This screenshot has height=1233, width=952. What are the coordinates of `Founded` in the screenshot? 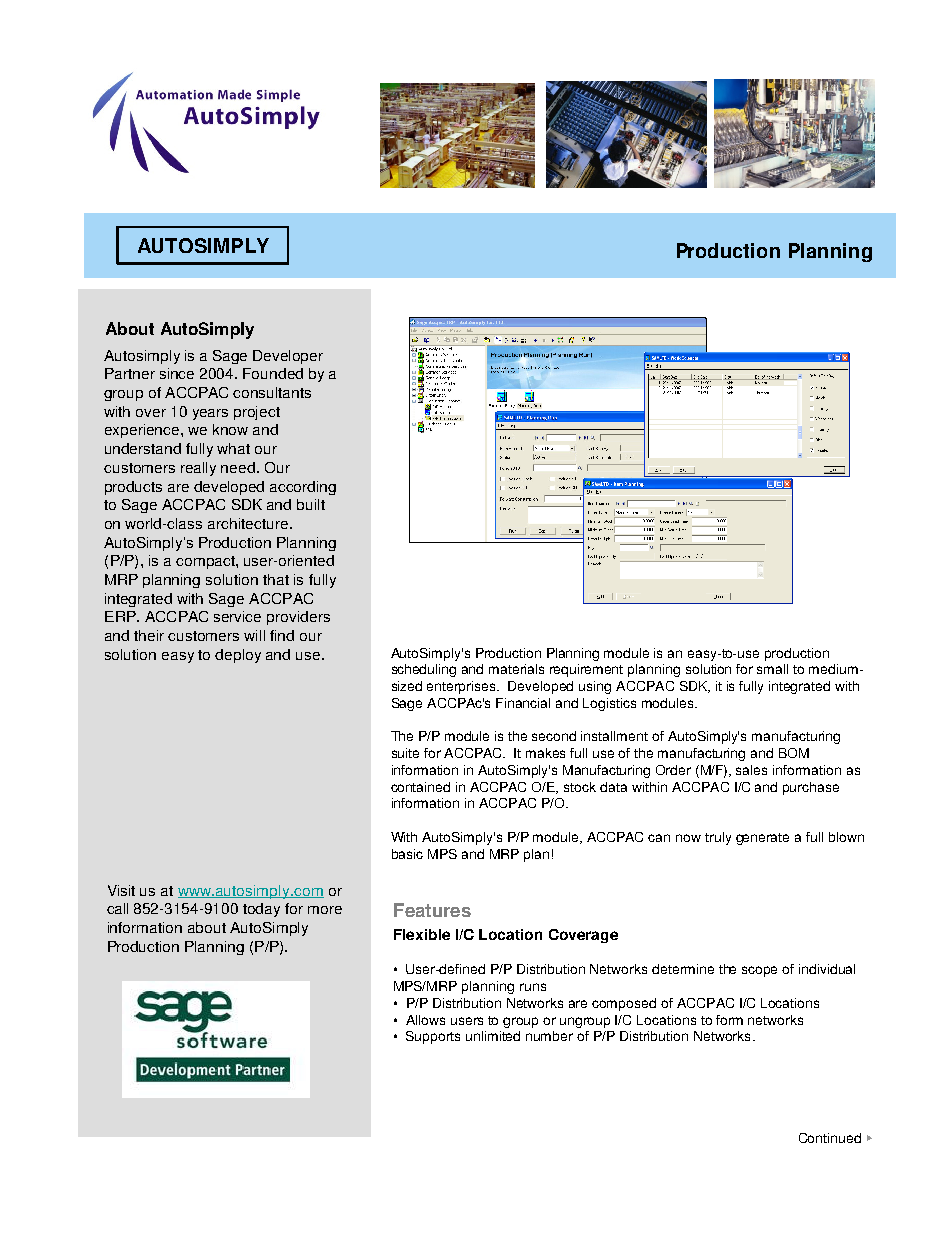 It's located at (273, 373).
